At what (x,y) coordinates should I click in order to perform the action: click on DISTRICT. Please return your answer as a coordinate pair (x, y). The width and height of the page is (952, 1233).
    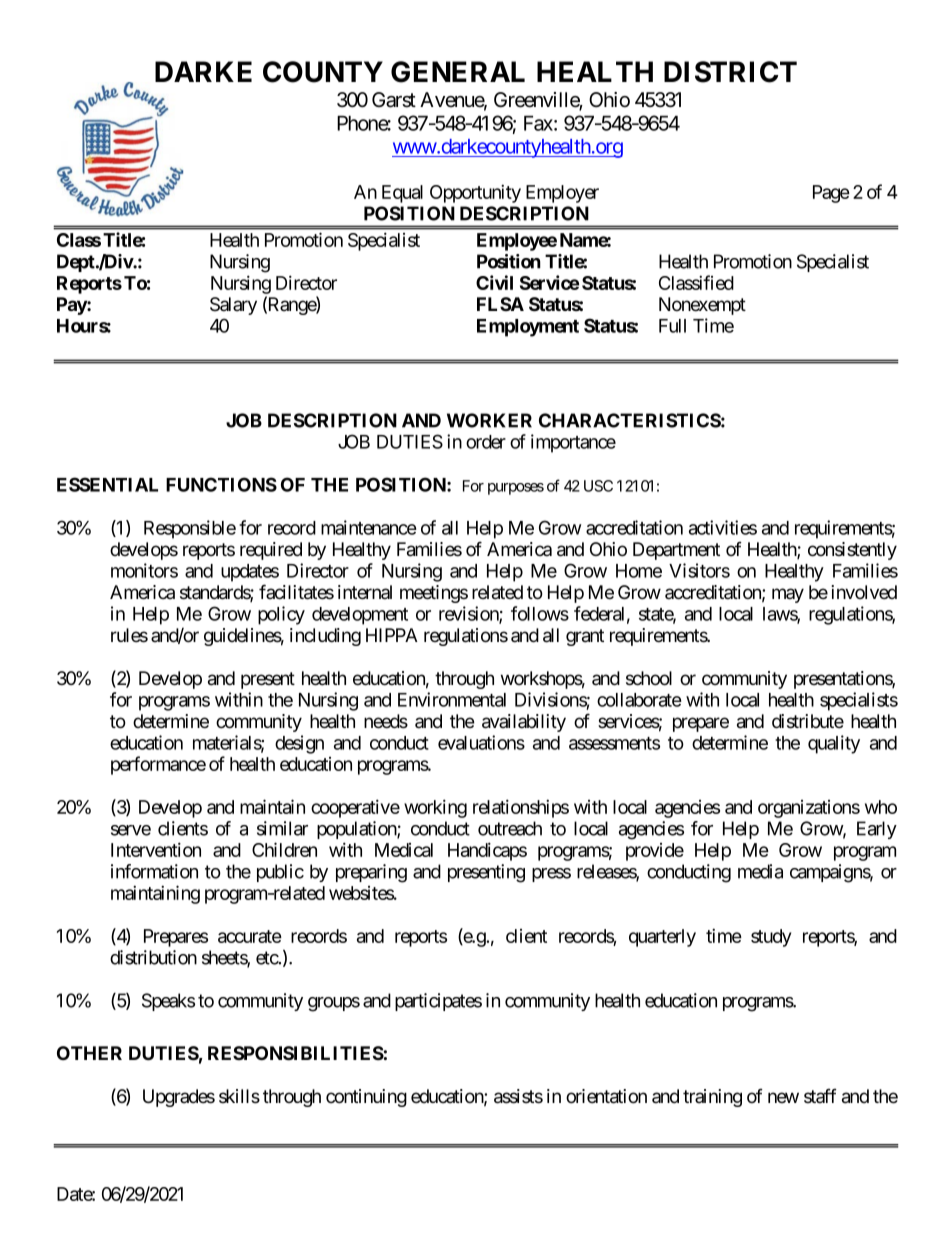
    Looking at the image, I should click on (730, 72).
